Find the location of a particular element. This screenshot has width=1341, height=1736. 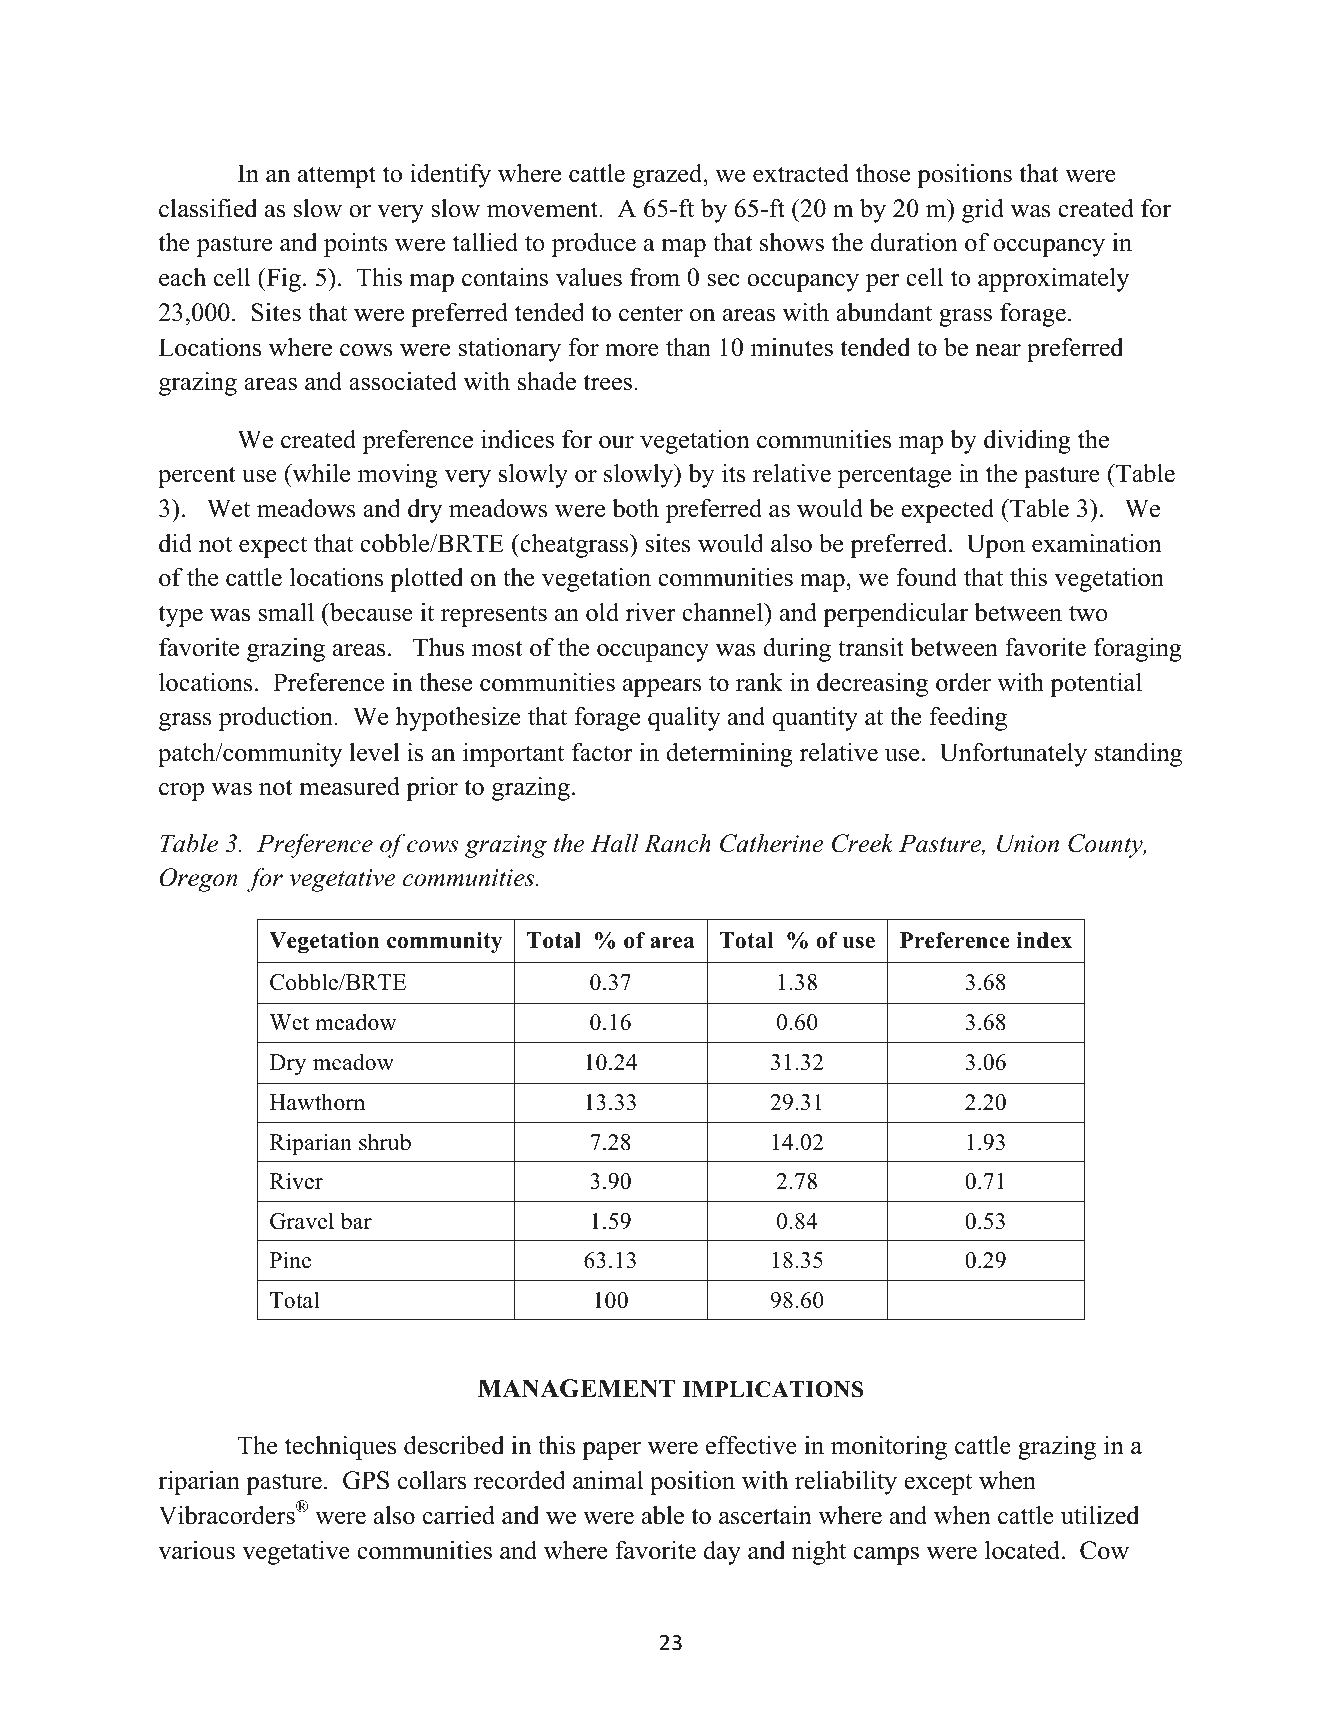

Ranch is located at coordinates (677, 843).
